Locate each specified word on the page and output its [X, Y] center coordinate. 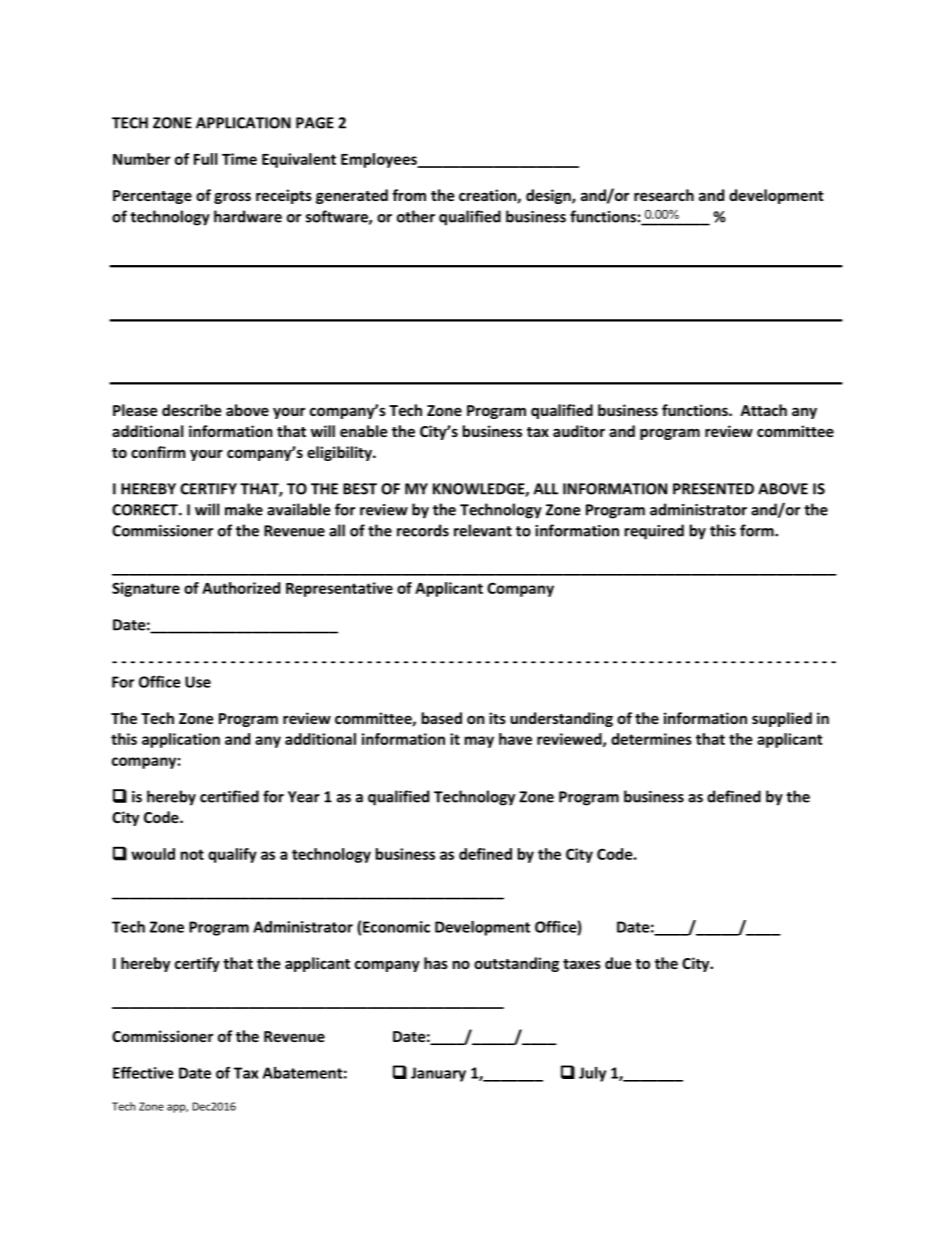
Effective [143, 1072]
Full [205, 159]
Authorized [241, 588]
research [664, 195]
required [654, 532]
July [592, 1074]
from [409, 195]
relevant [483, 530]
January [438, 1074]
